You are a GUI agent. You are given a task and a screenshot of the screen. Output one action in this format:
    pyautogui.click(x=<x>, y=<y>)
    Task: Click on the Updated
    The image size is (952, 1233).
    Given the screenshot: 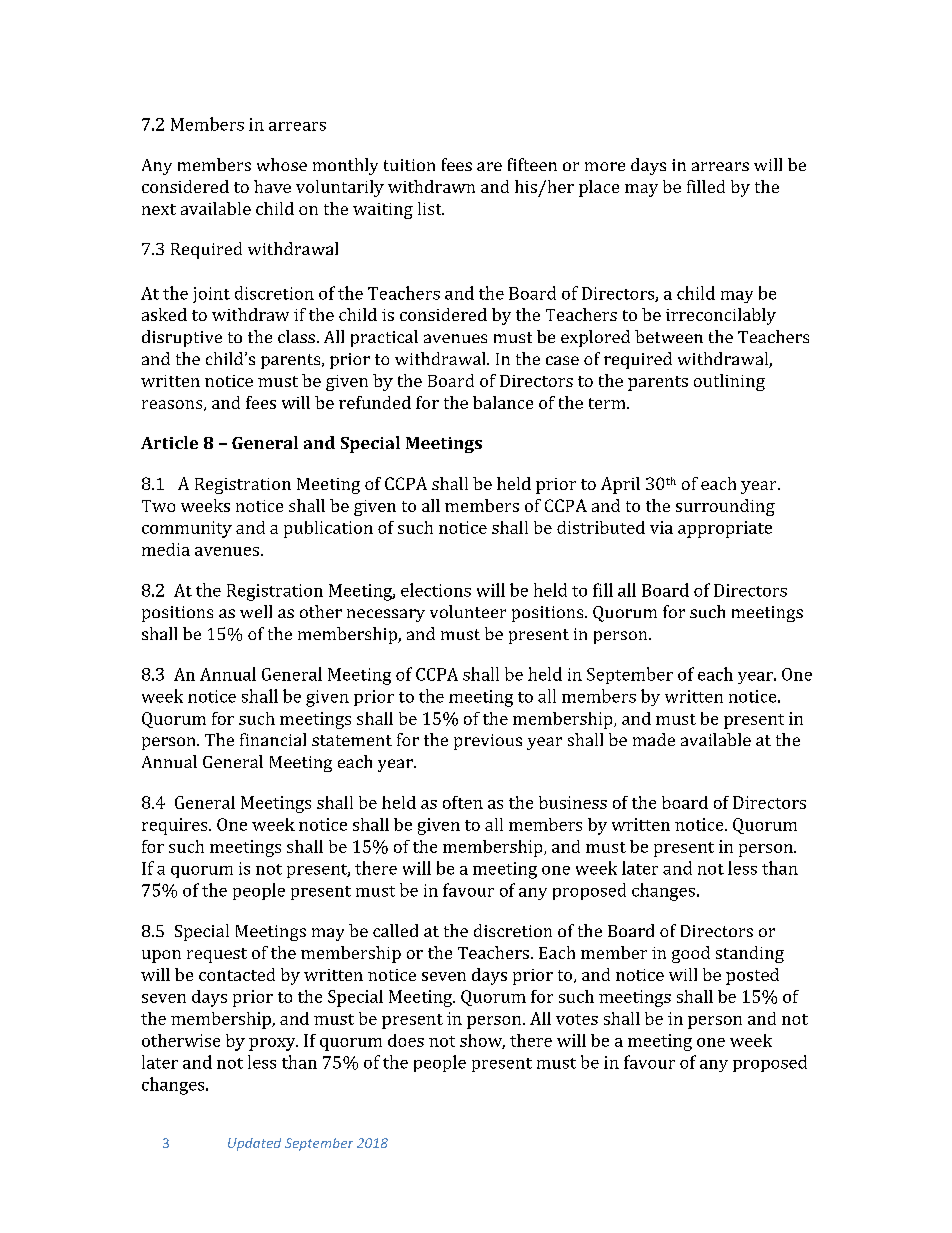 What is the action you would take?
    pyautogui.click(x=254, y=1144)
